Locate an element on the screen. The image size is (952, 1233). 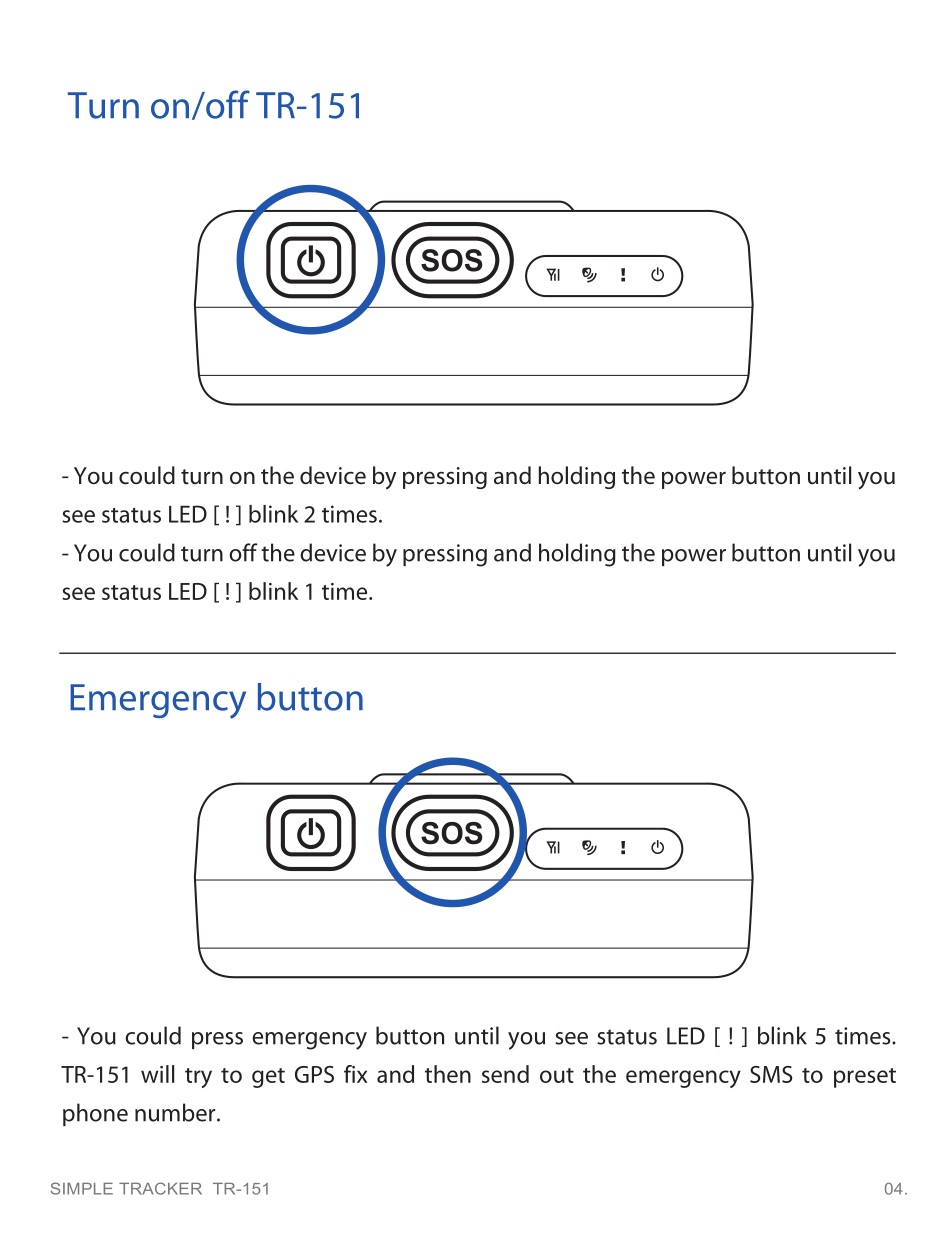
preset is located at coordinates (865, 1078).
